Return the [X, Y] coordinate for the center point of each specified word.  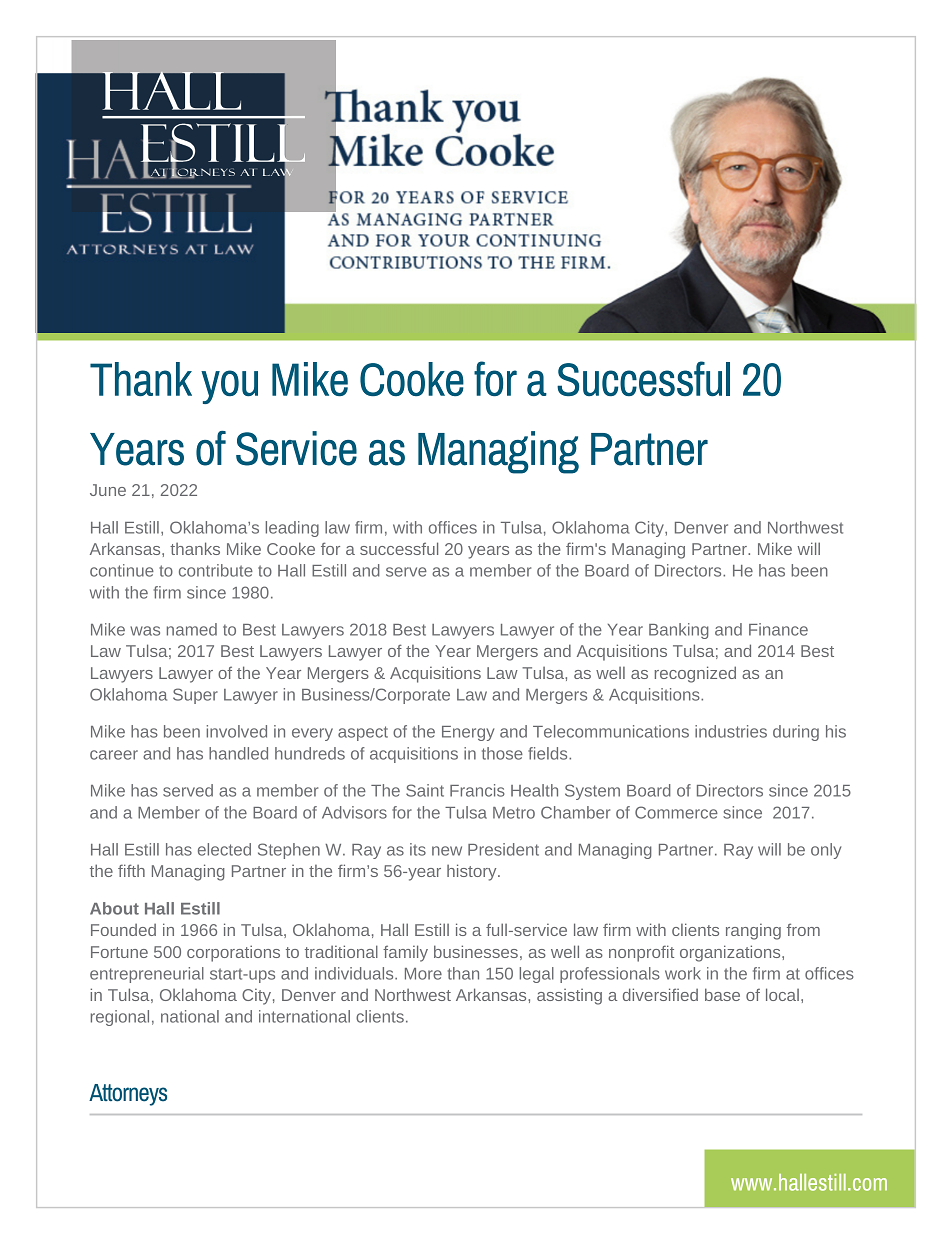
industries [731, 731]
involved [236, 731]
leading [292, 529]
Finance [778, 629]
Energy [468, 733]
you [229, 387]
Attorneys [128, 1095]
